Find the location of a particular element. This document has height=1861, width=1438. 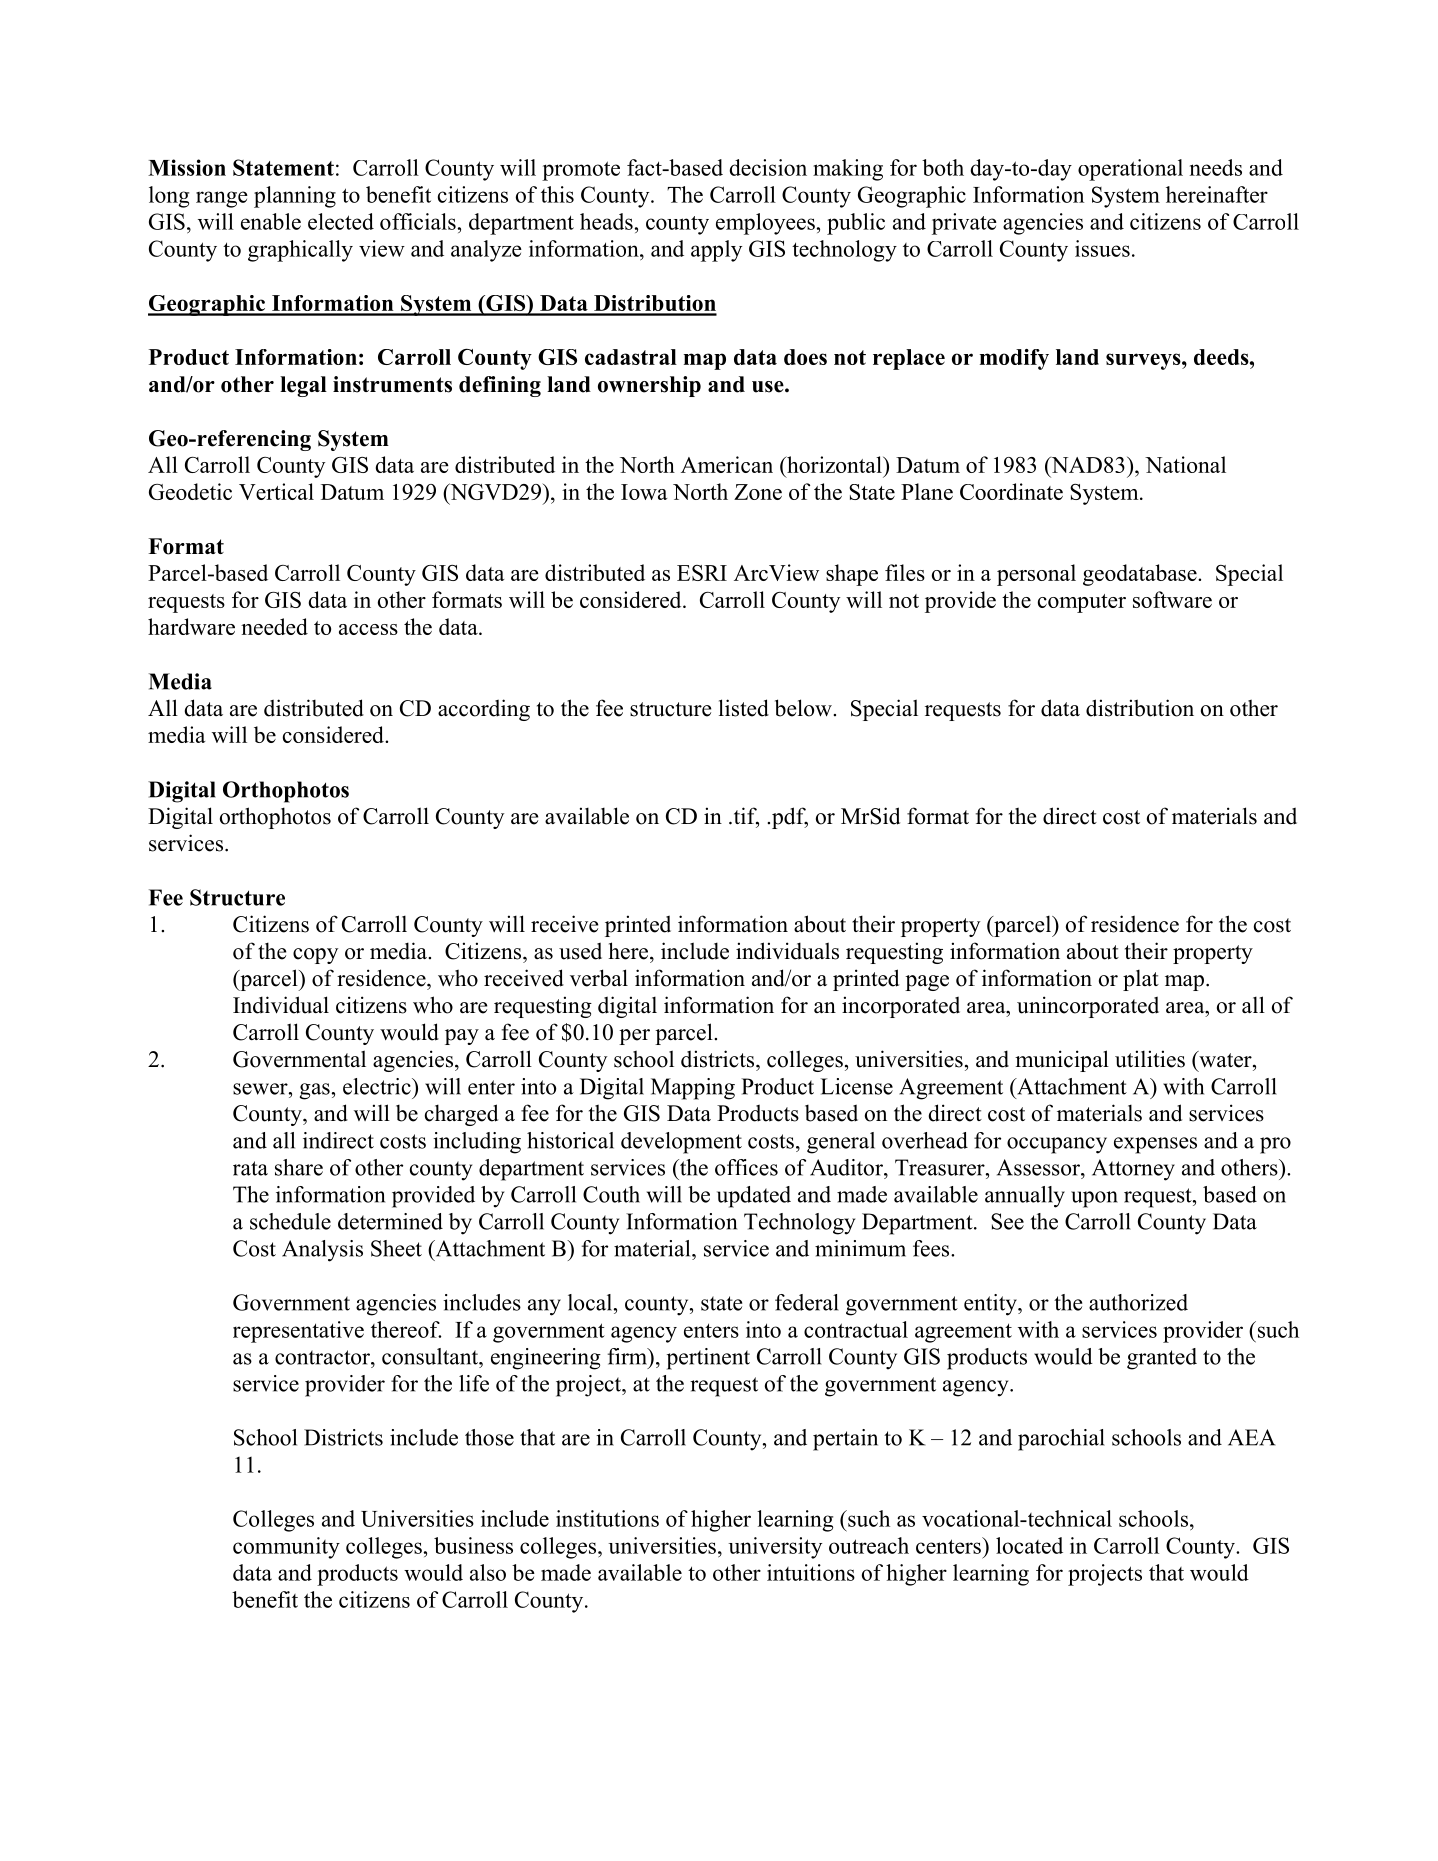

operational is located at coordinates (1130, 170).
